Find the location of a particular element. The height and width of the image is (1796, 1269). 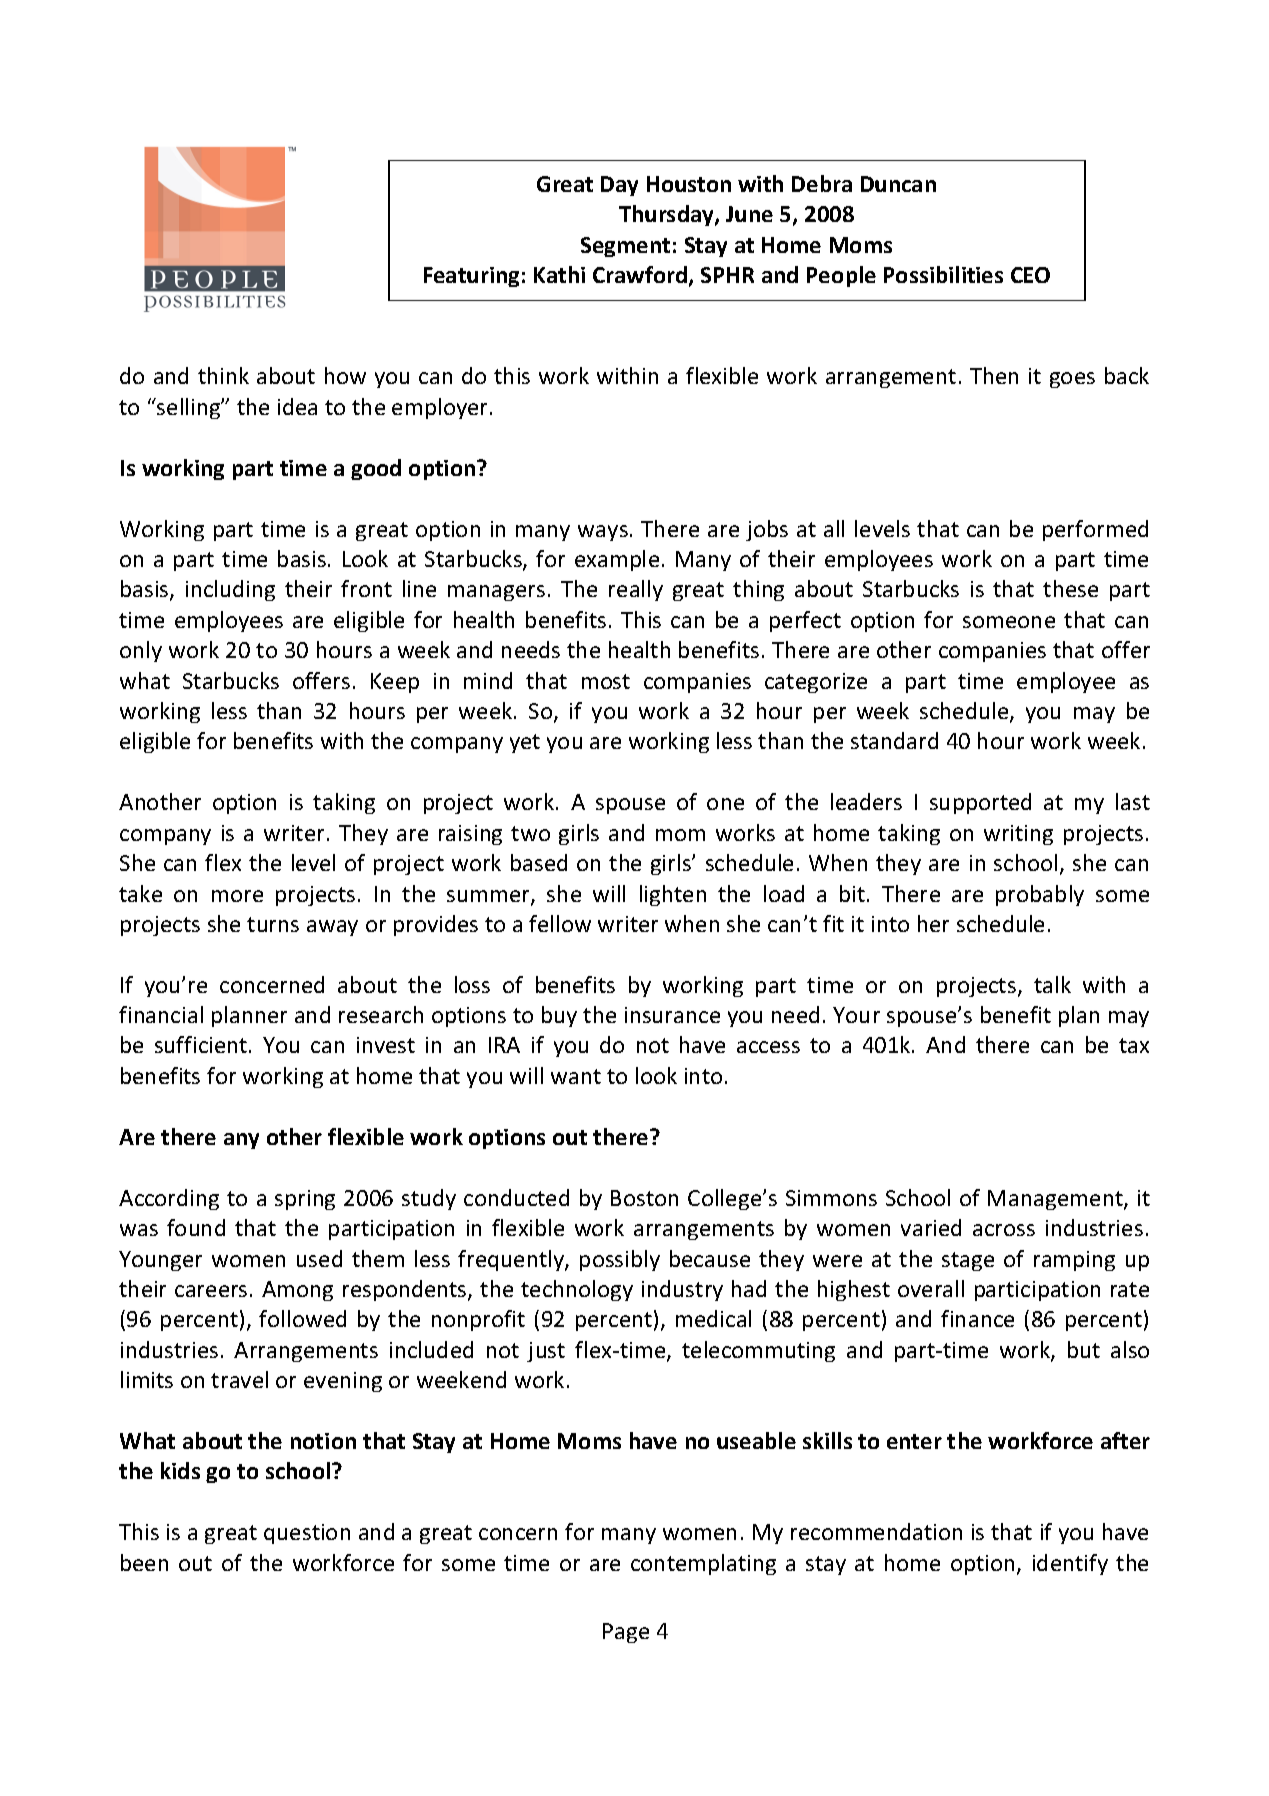

these is located at coordinates (1070, 588).
